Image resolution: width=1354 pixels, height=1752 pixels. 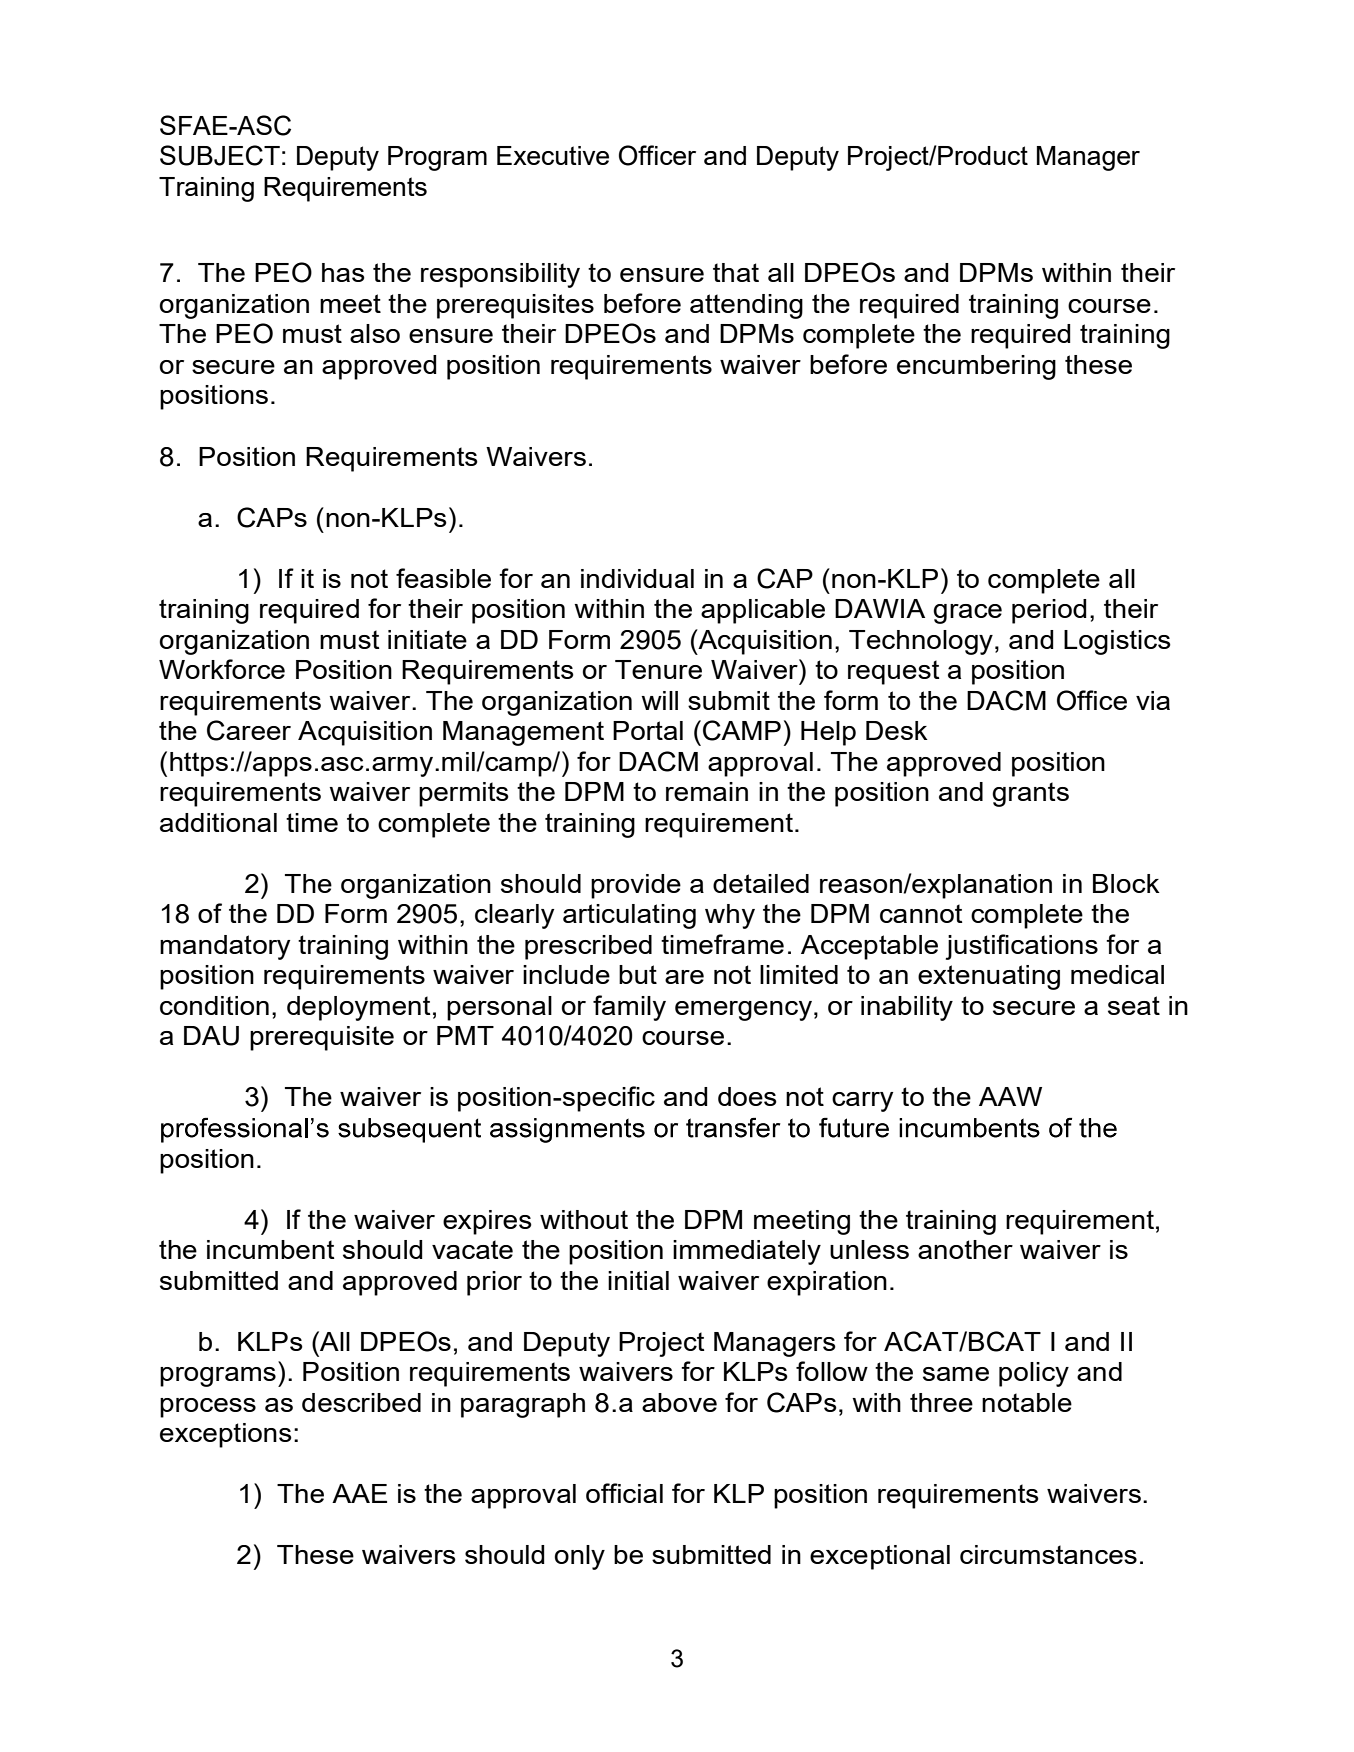 I want to click on that, so click(x=736, y=272).
